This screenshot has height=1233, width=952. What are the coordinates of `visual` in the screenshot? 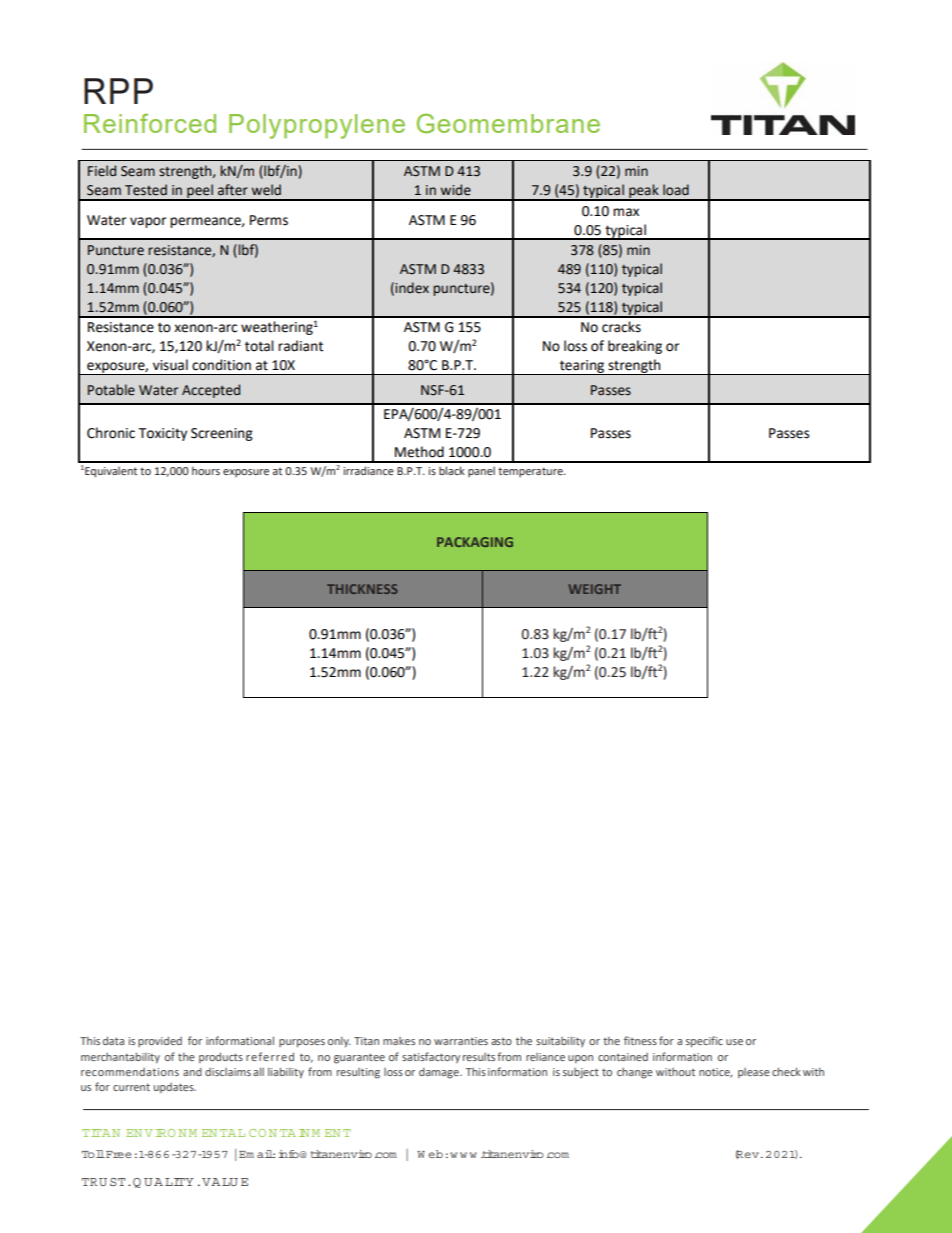 It's located at (170, 365).
